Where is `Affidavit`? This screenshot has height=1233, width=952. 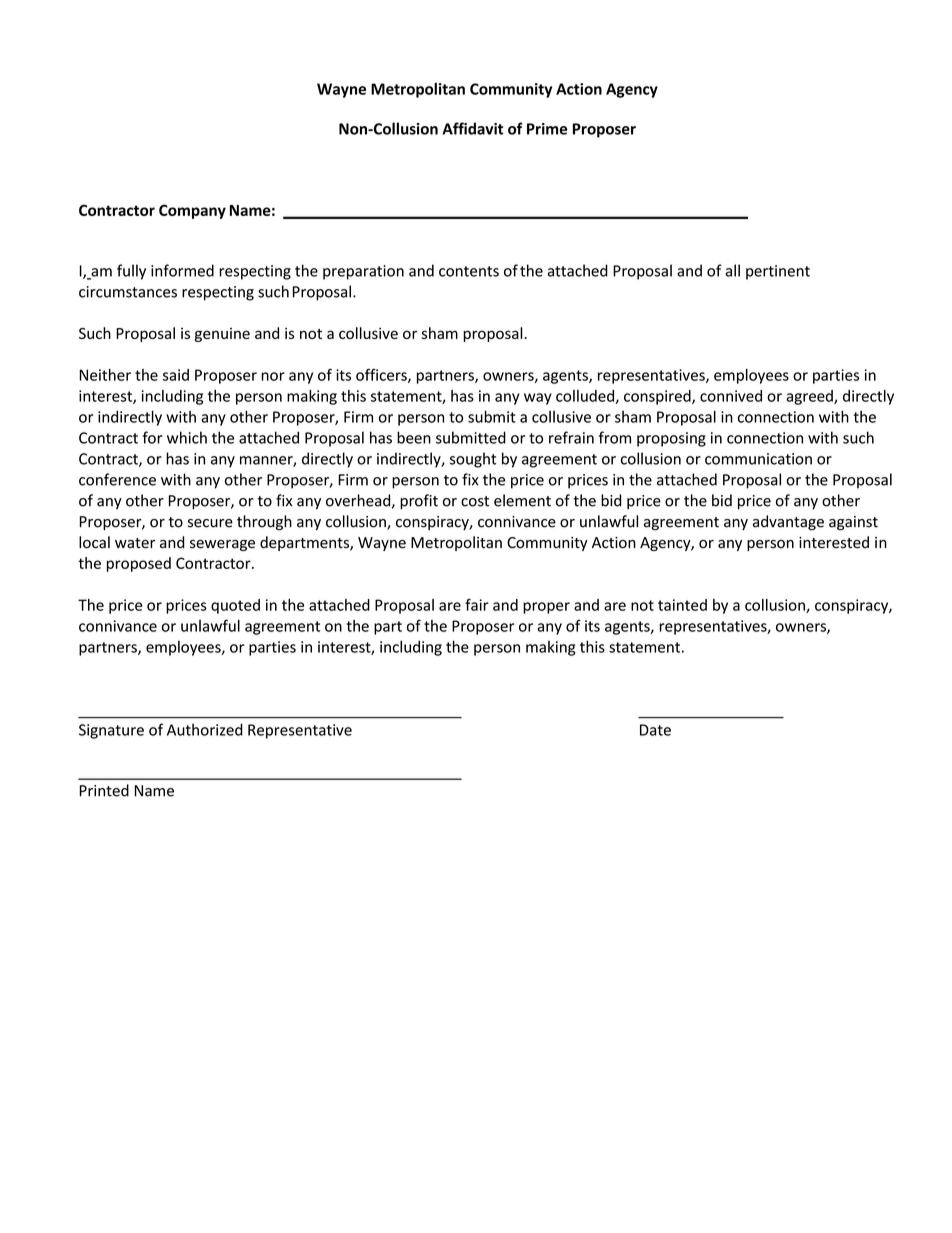
Affidavit is located at coordinates (472, 128).
